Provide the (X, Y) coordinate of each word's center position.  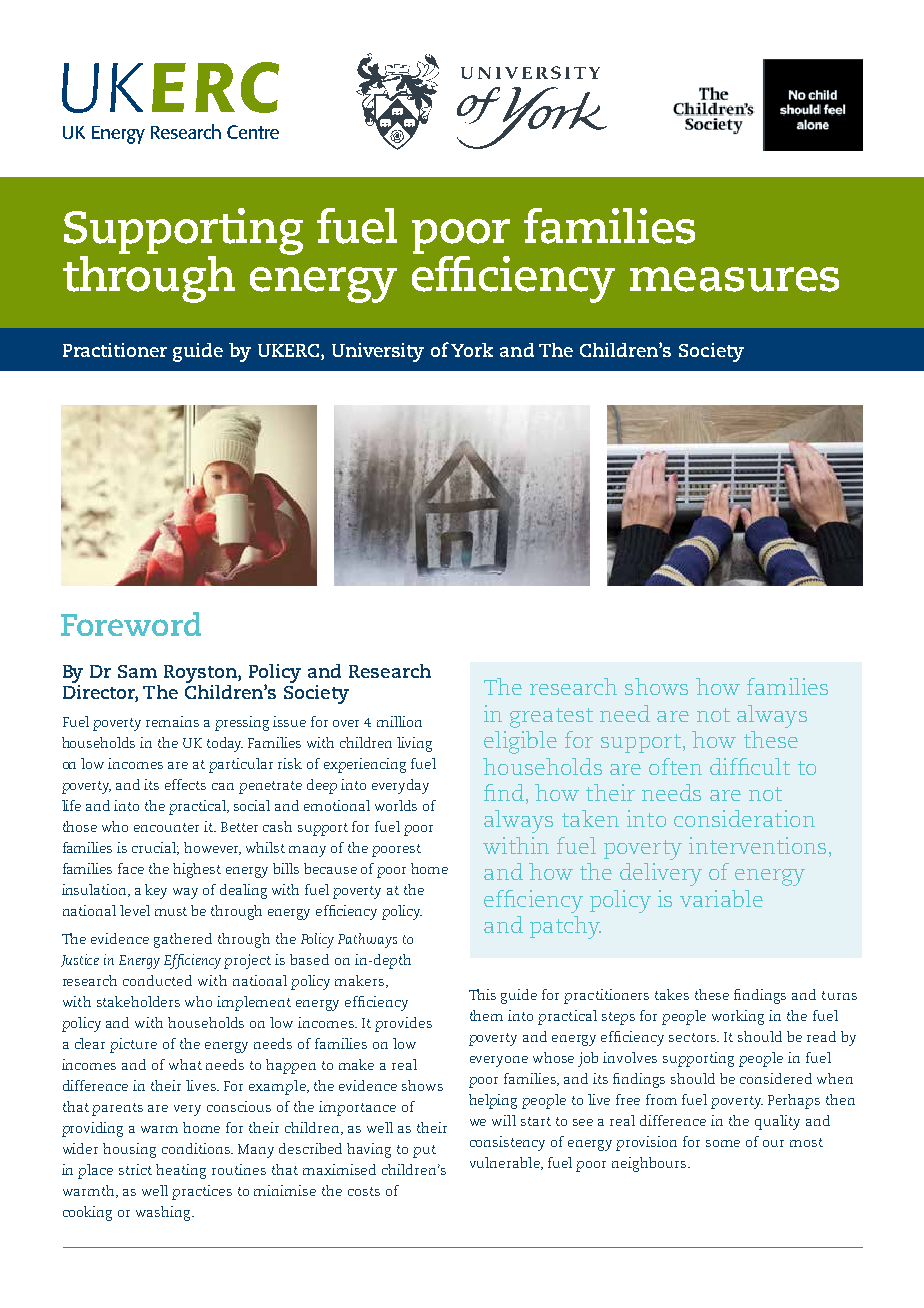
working (738, 1017)
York (472, 350)
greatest (551, 718)
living (414, 744)
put (424, 1151)
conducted (157, 980)
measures (734, 279)
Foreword (131, 624)
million (399, 721)
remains (172, 721)
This (482, 994)
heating (181, 1171)
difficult (750, 766)
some (723, 1143)
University (378, 352)
